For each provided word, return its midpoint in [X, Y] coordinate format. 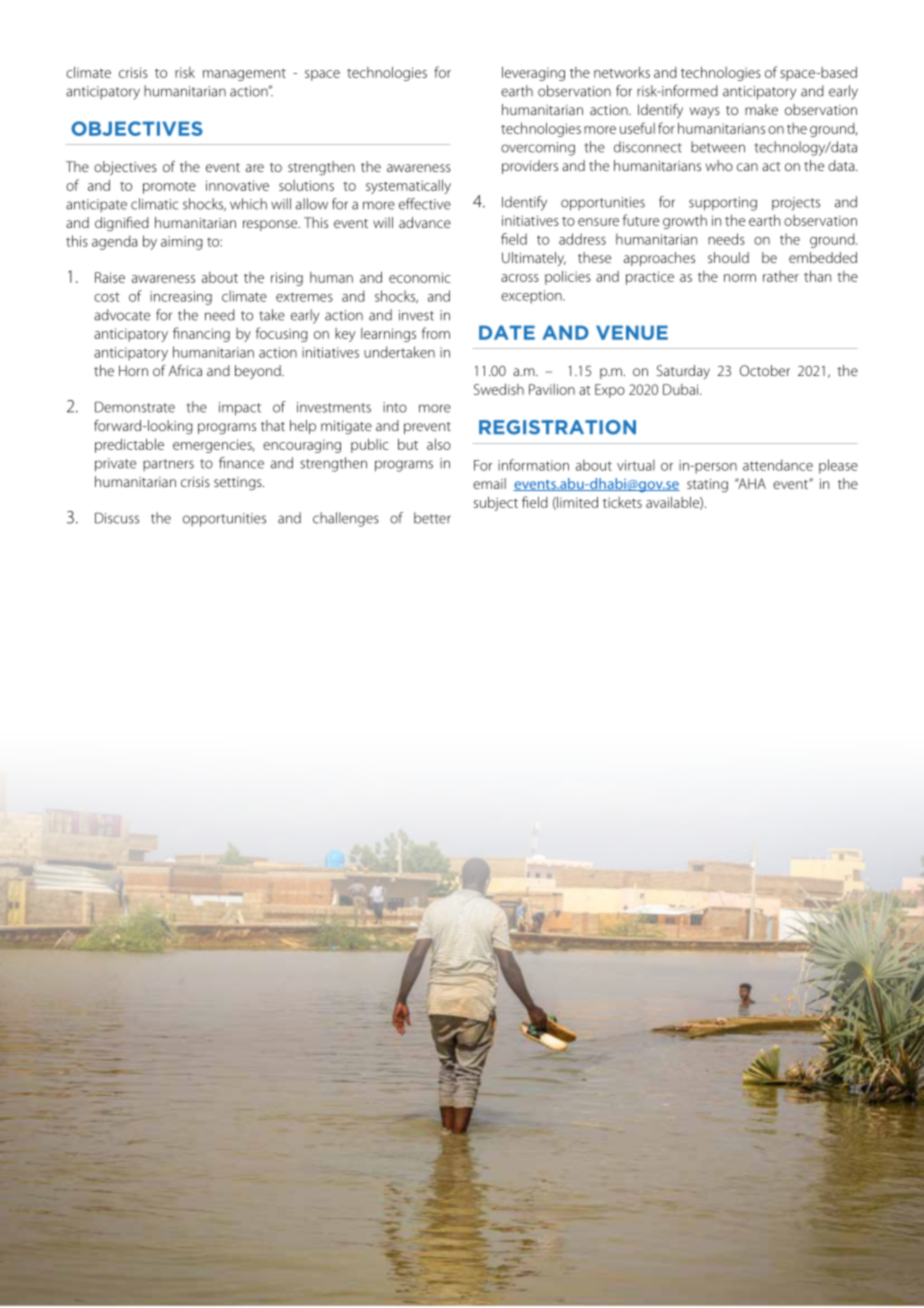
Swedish [499, 389]
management [244, 75]
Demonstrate [135, 407]
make [761, 109]
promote [169, 188]
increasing [181, 298]
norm [740, 278]
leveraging [533, 73]
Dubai [682, 389]
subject [496, 503]
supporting [723, 204]
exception [532, 297]
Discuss [117, 518]
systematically [408, 186]
